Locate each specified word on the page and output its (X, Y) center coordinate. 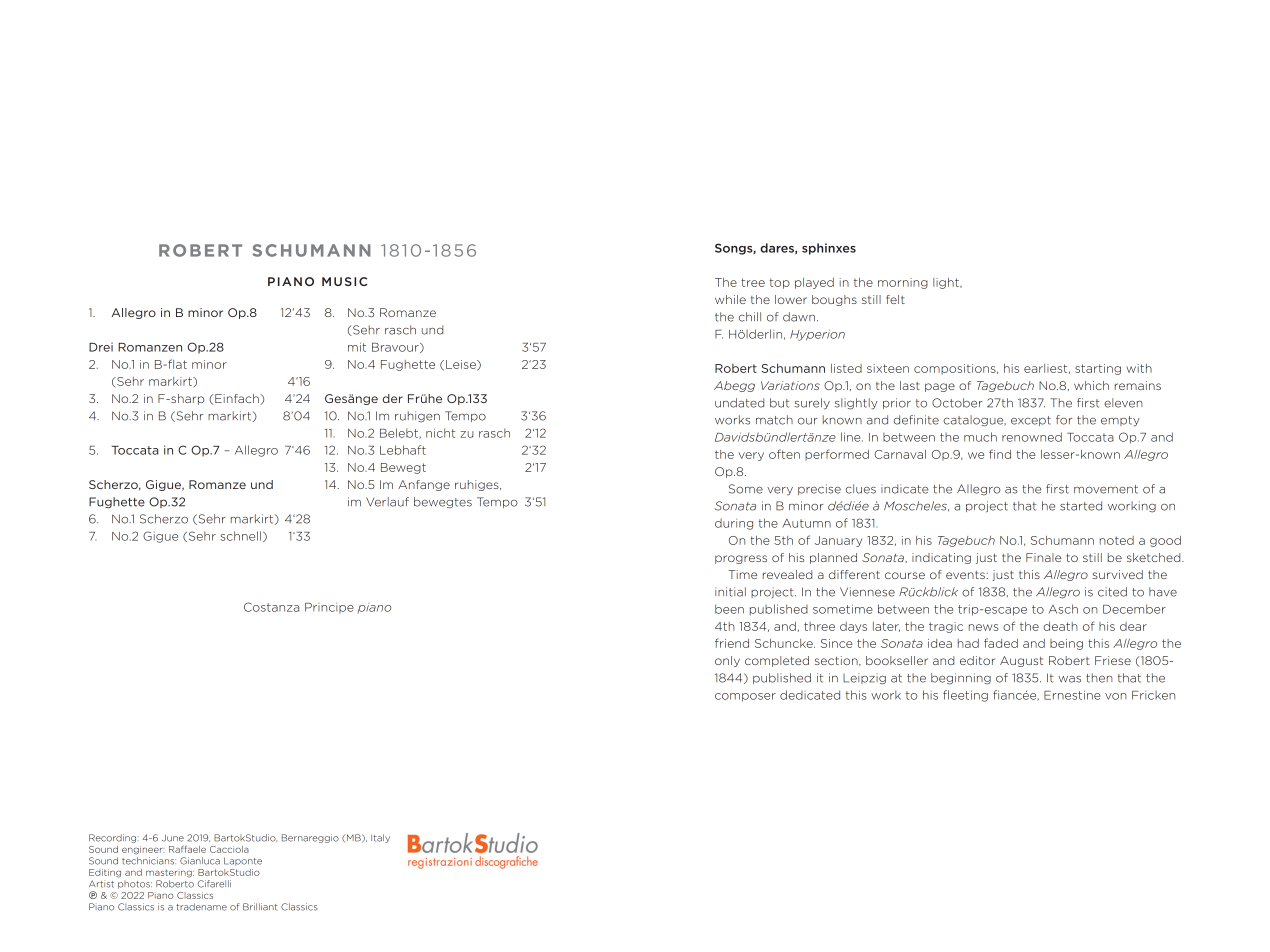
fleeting (965, 696)
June (173, 838)
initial (730, 592)
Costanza (271, 607)
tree (753, 282)
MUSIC (344, 281)
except (1031, 421)
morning (903, 283)
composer (745, 697)
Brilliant (260, 907)
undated (739, 403)
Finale (1043, 557)
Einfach (238, 399)
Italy (380, 838)
